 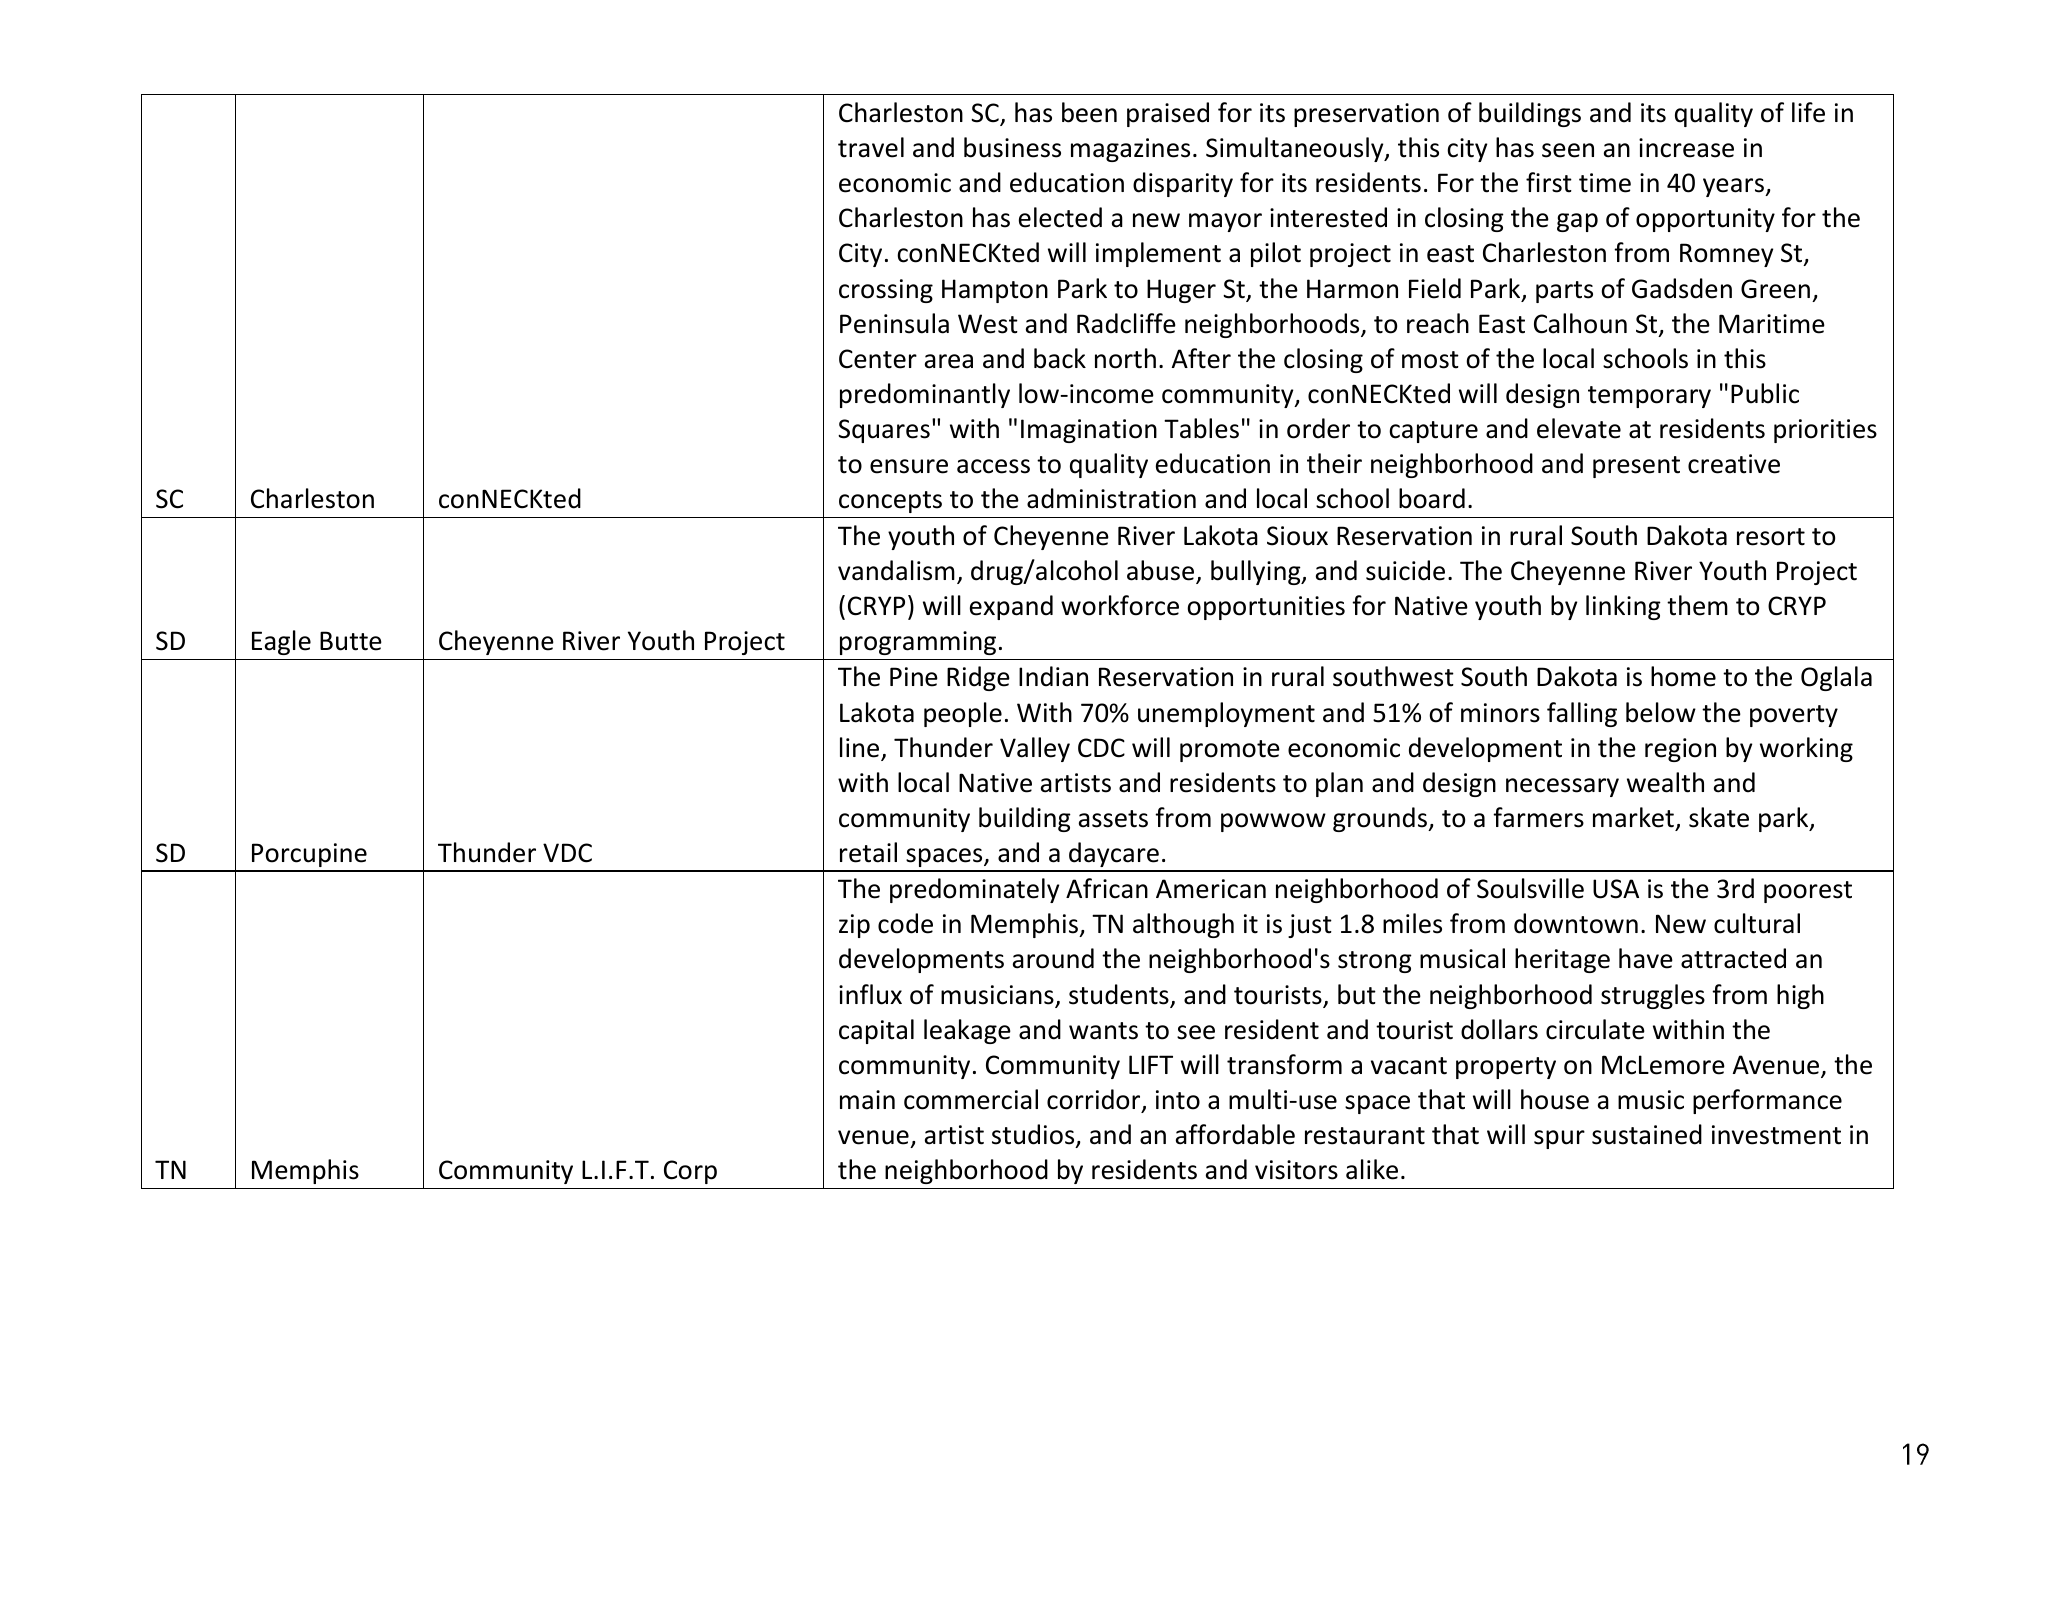 I want to click on Butte, so click(x=351, y=641).
